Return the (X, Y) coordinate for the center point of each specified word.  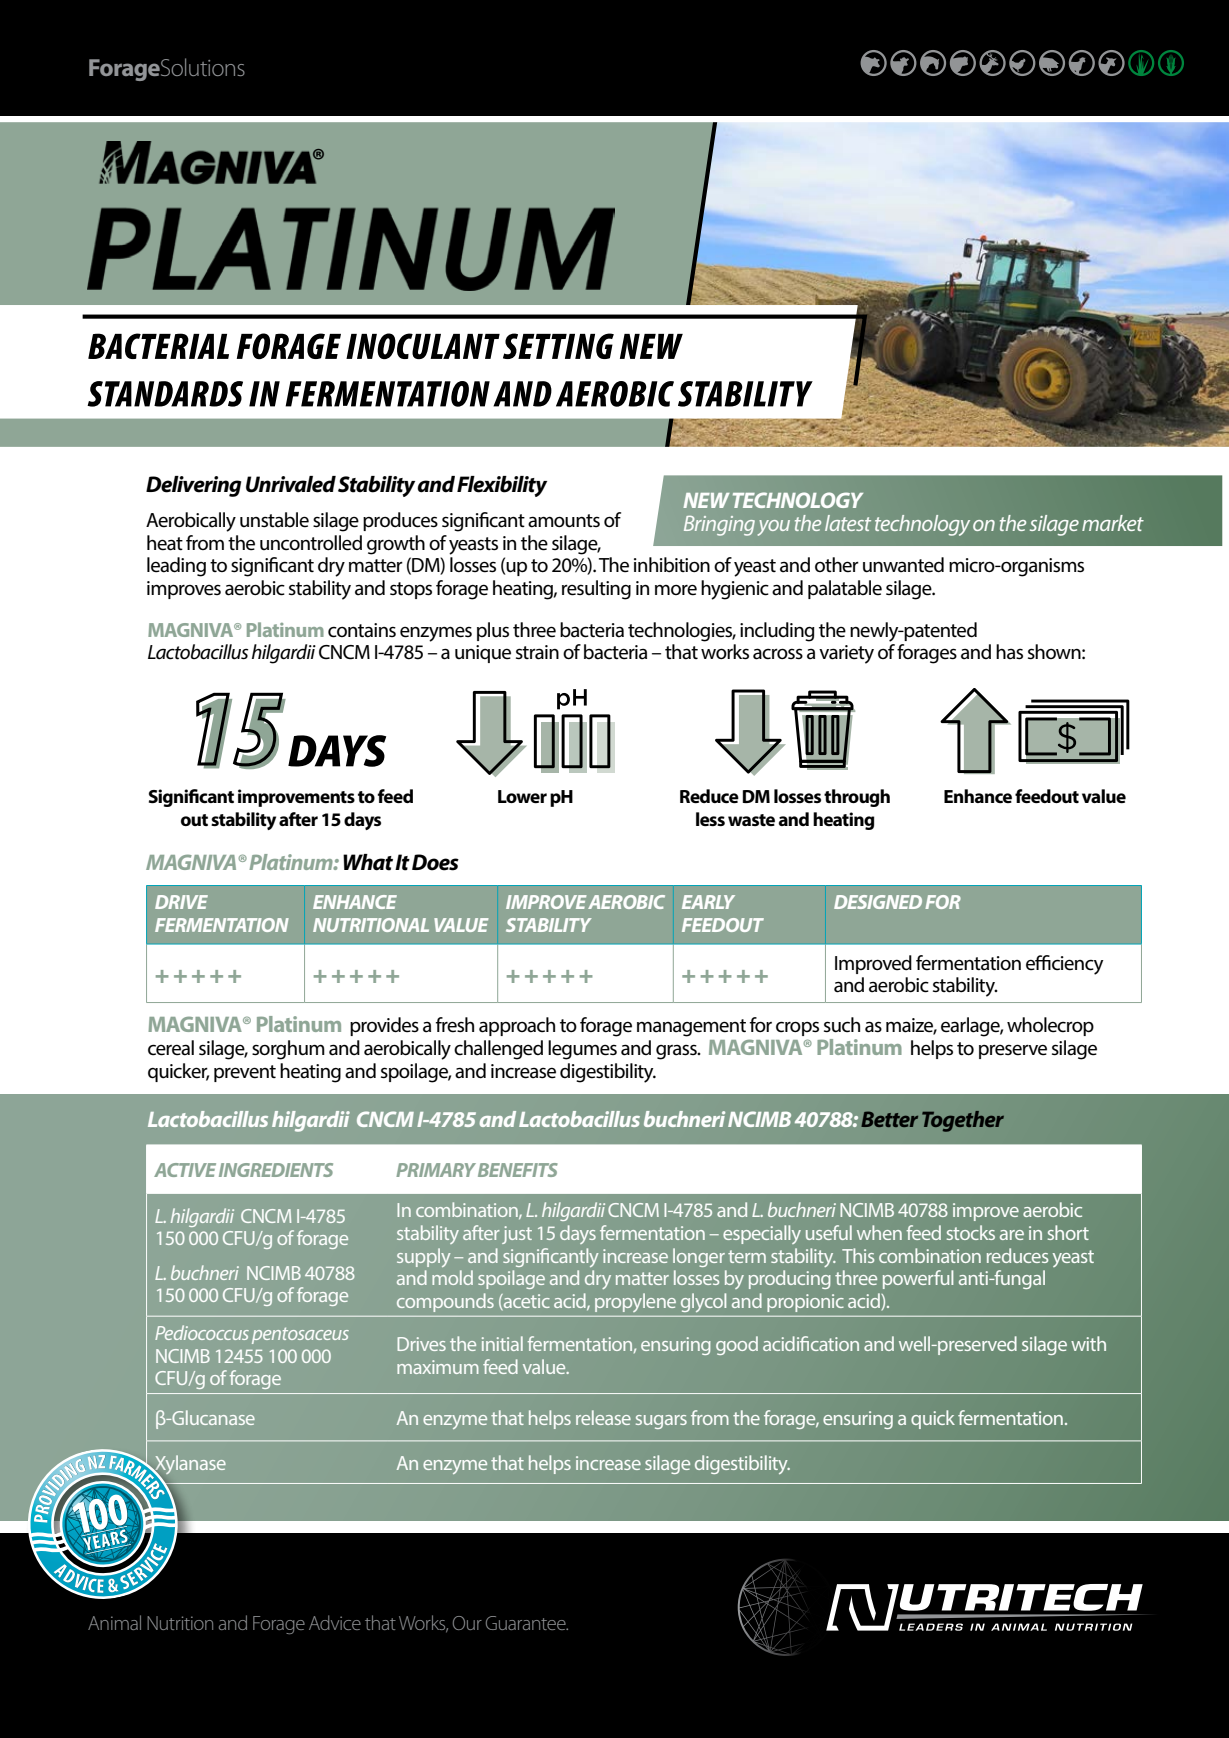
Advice (335, 1622)
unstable (274, 520)
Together (963, 1121)
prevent (245, 1073)
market (1113, 523)
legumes (582, 1050)
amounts (564, 521)
